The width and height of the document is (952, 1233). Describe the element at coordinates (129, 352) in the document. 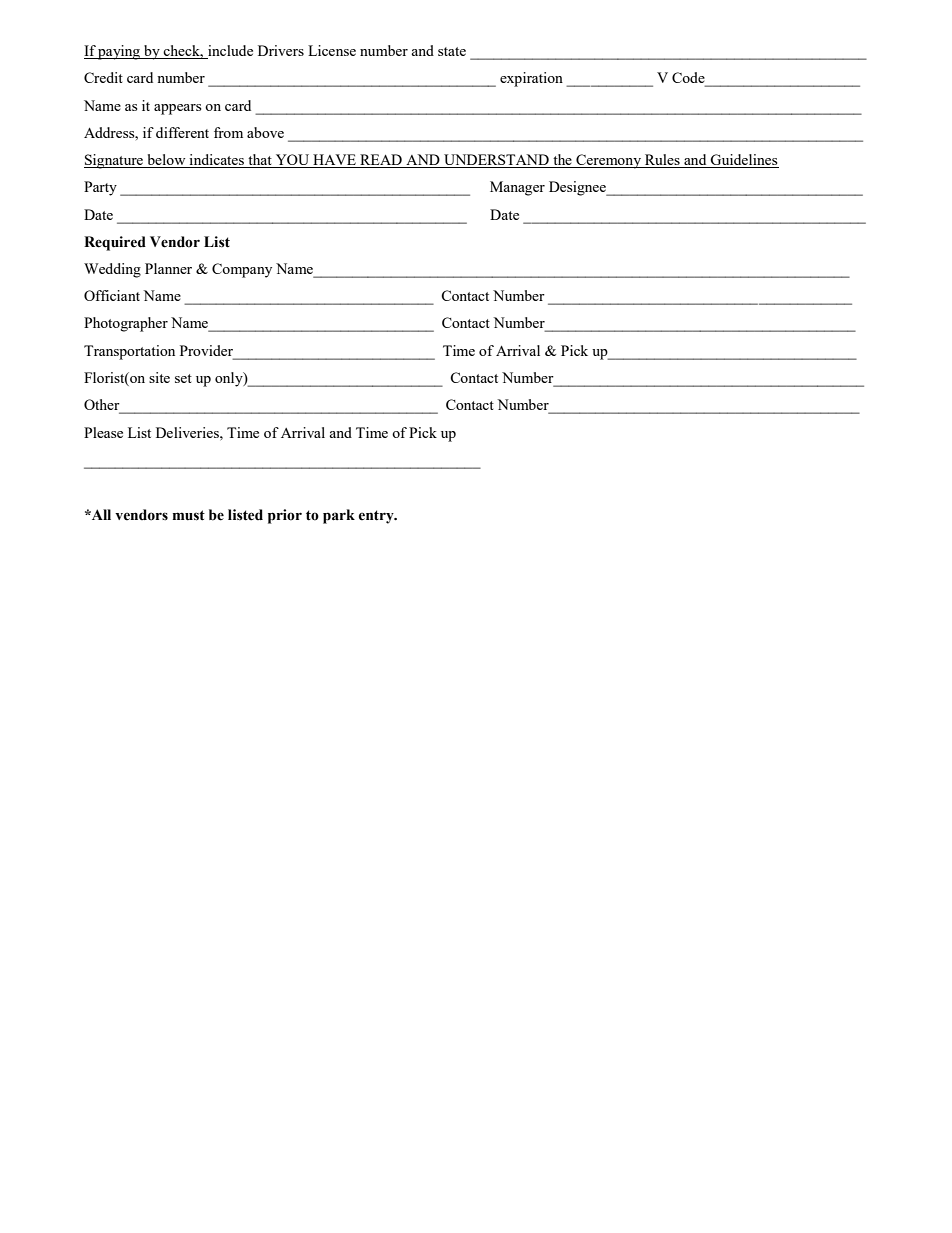

I see `Transportation` at that location.
